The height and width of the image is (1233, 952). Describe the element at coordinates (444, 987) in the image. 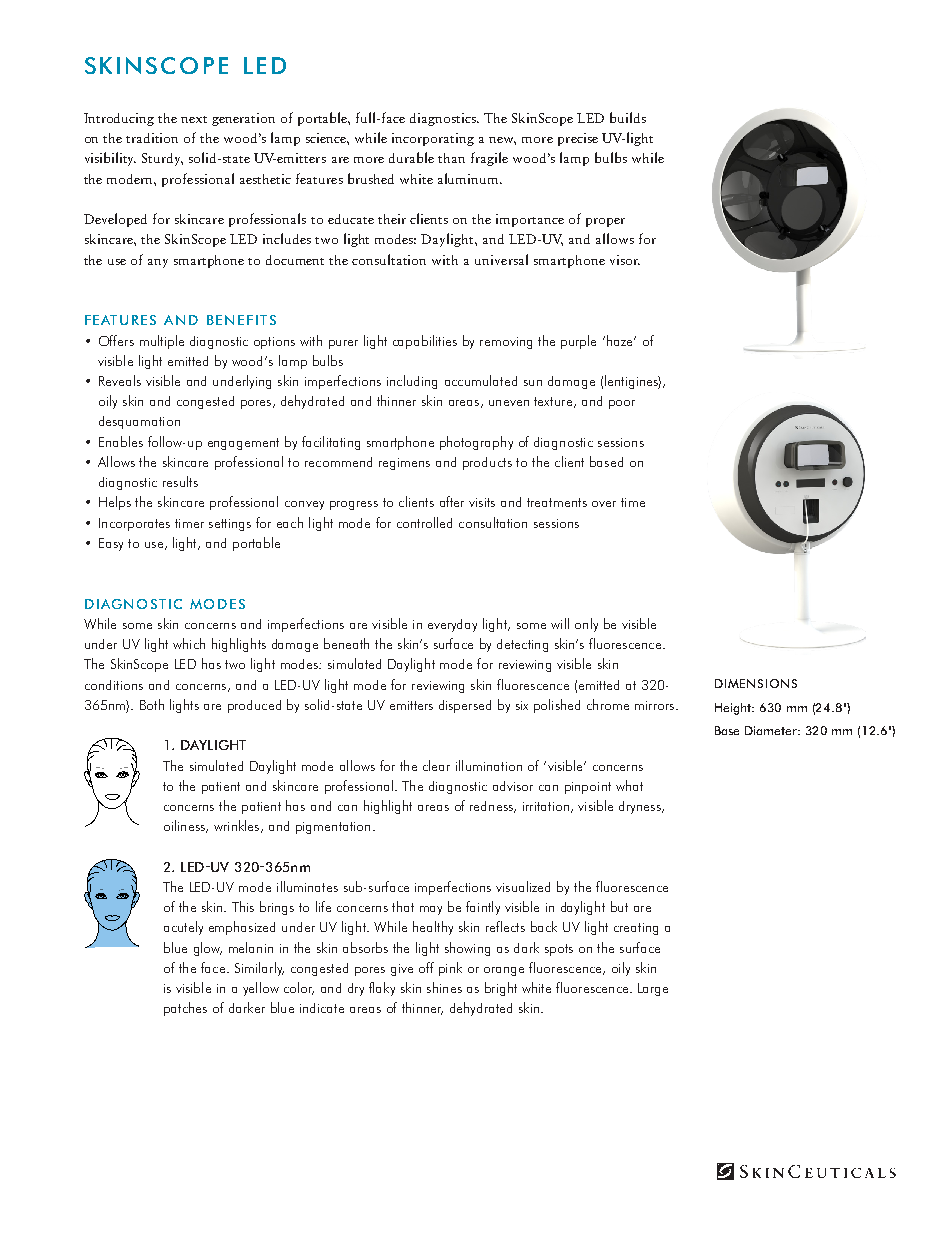

I see `shines` at that location.
